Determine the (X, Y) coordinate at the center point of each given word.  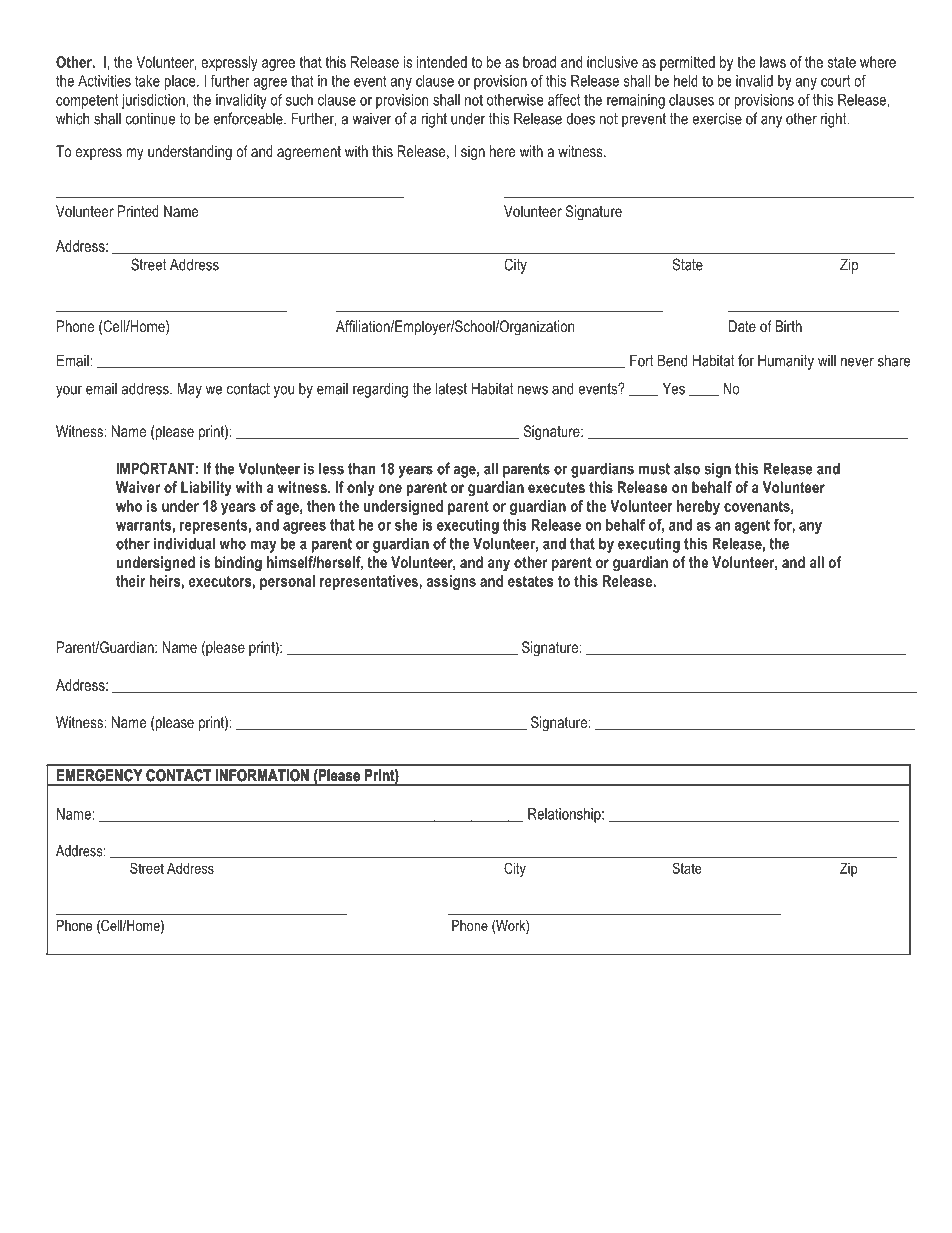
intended (442, 62)
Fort (642, 360)
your (69, 391)
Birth (789, 326)
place (181, 82)
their (130, 581)
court (835, 81)
